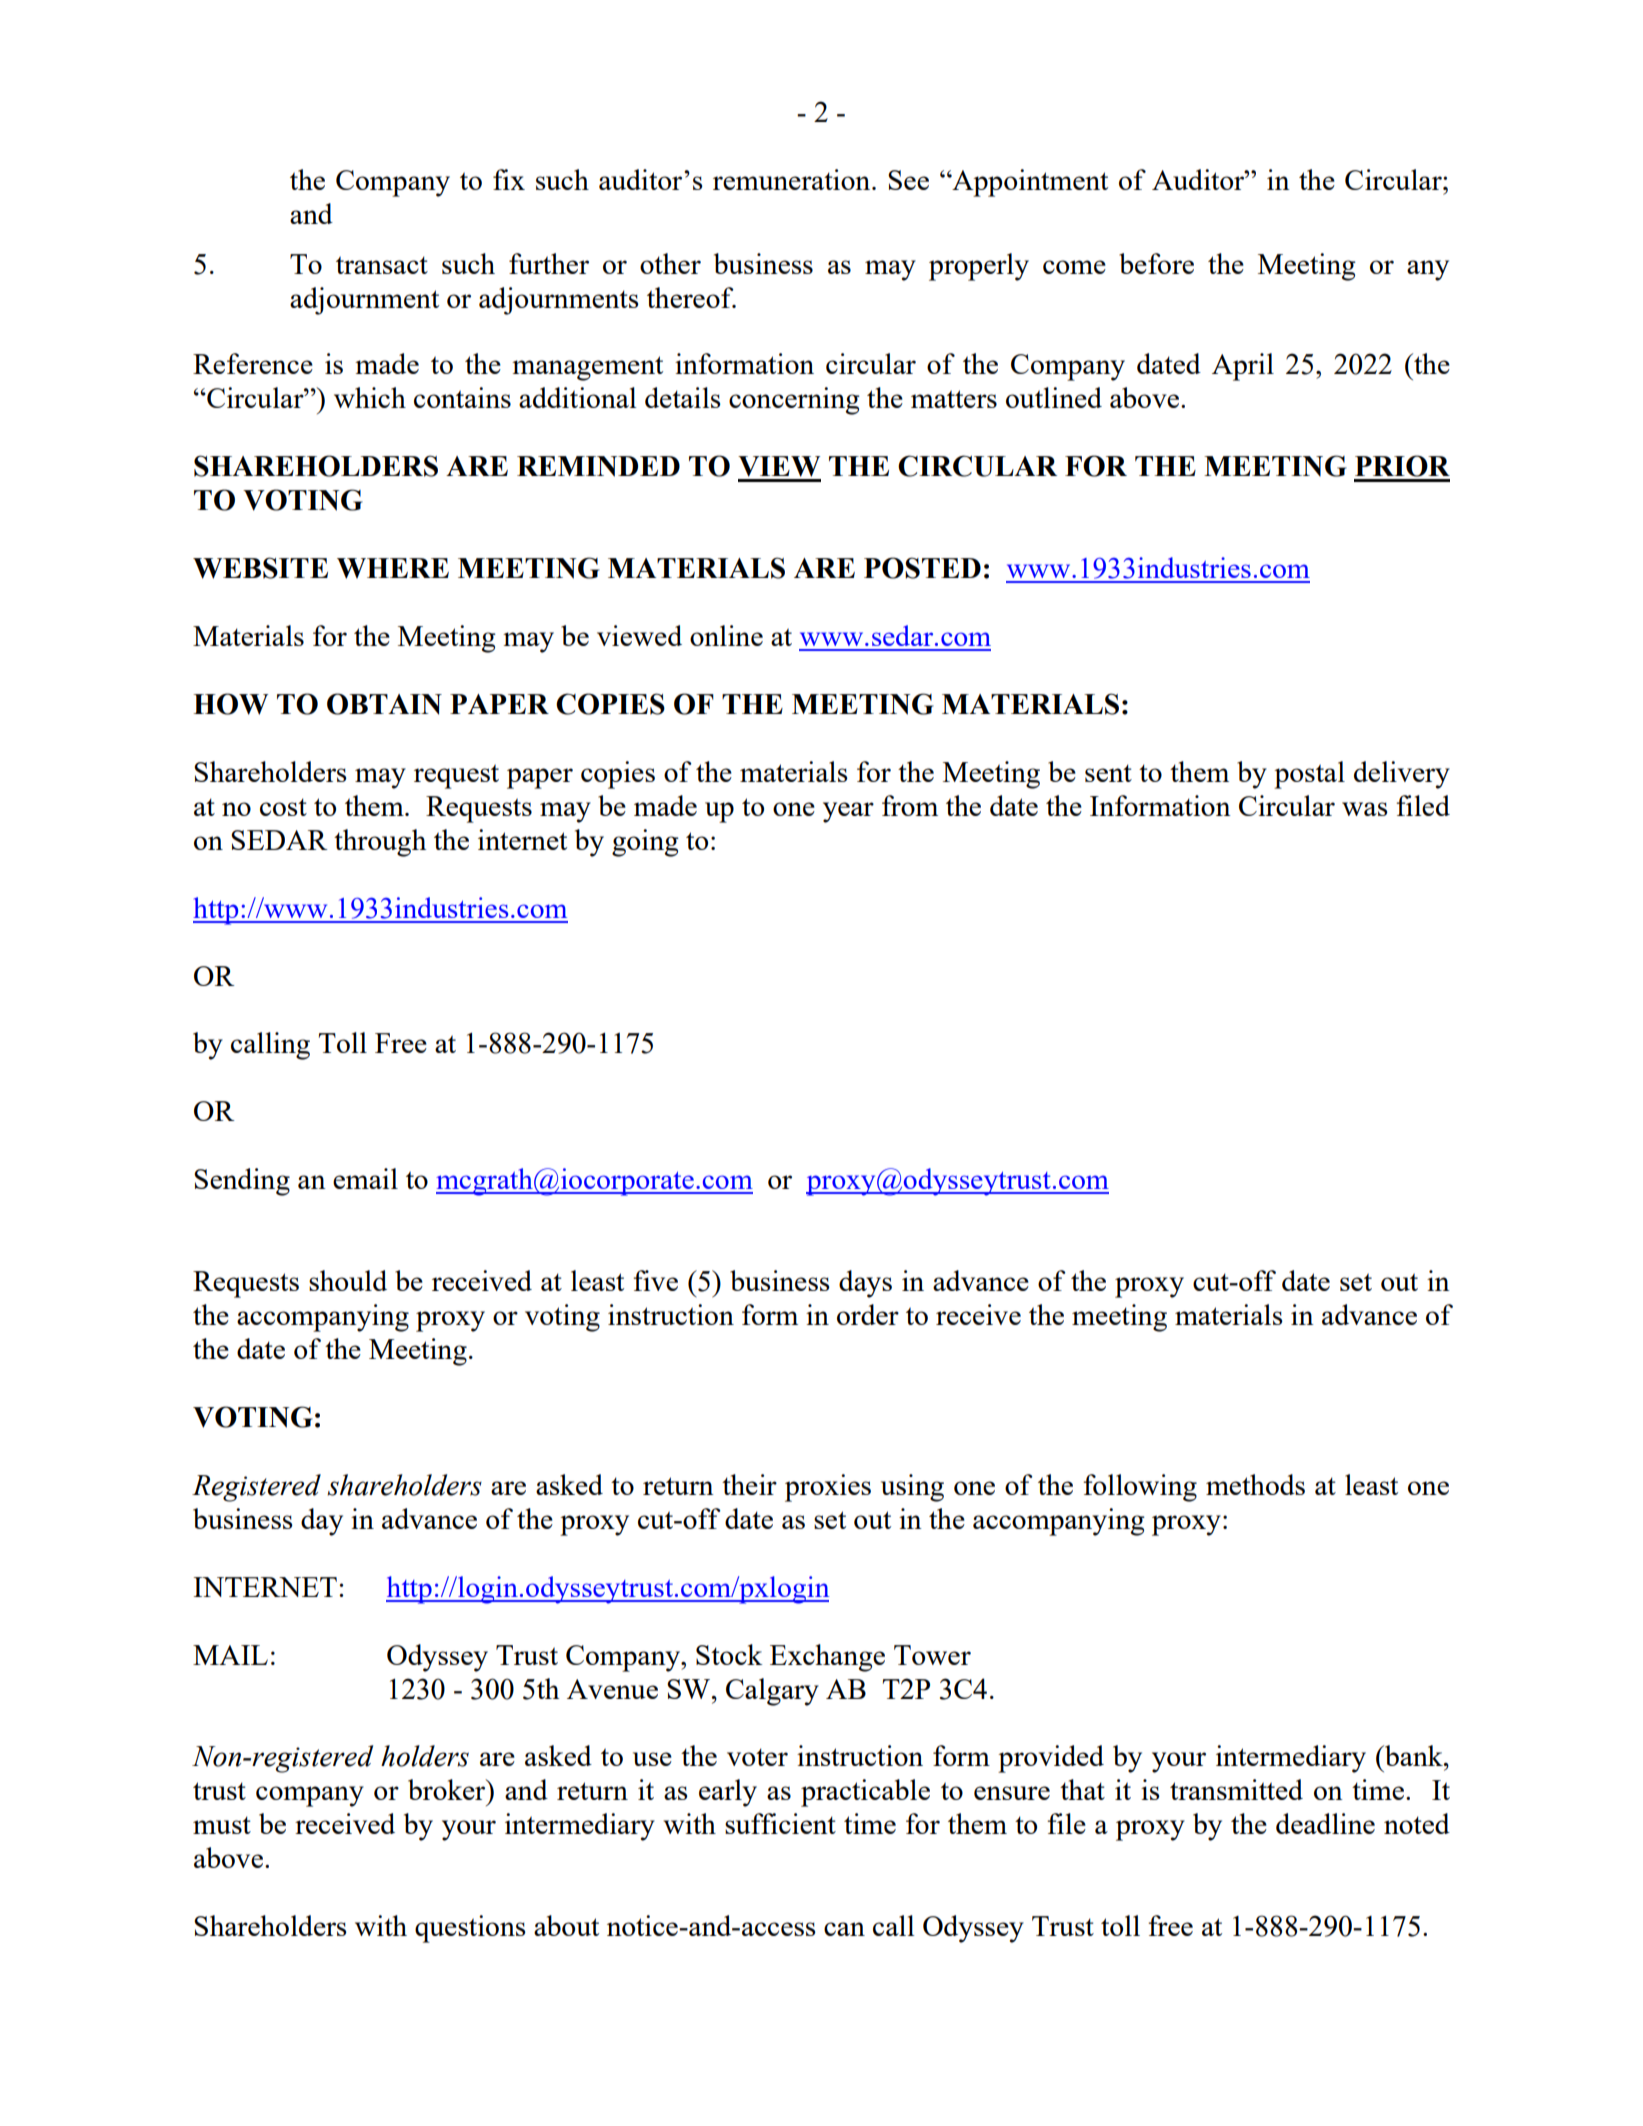 This image has height=2126, width=1643. I want to click on transact, so click(382, 265).
